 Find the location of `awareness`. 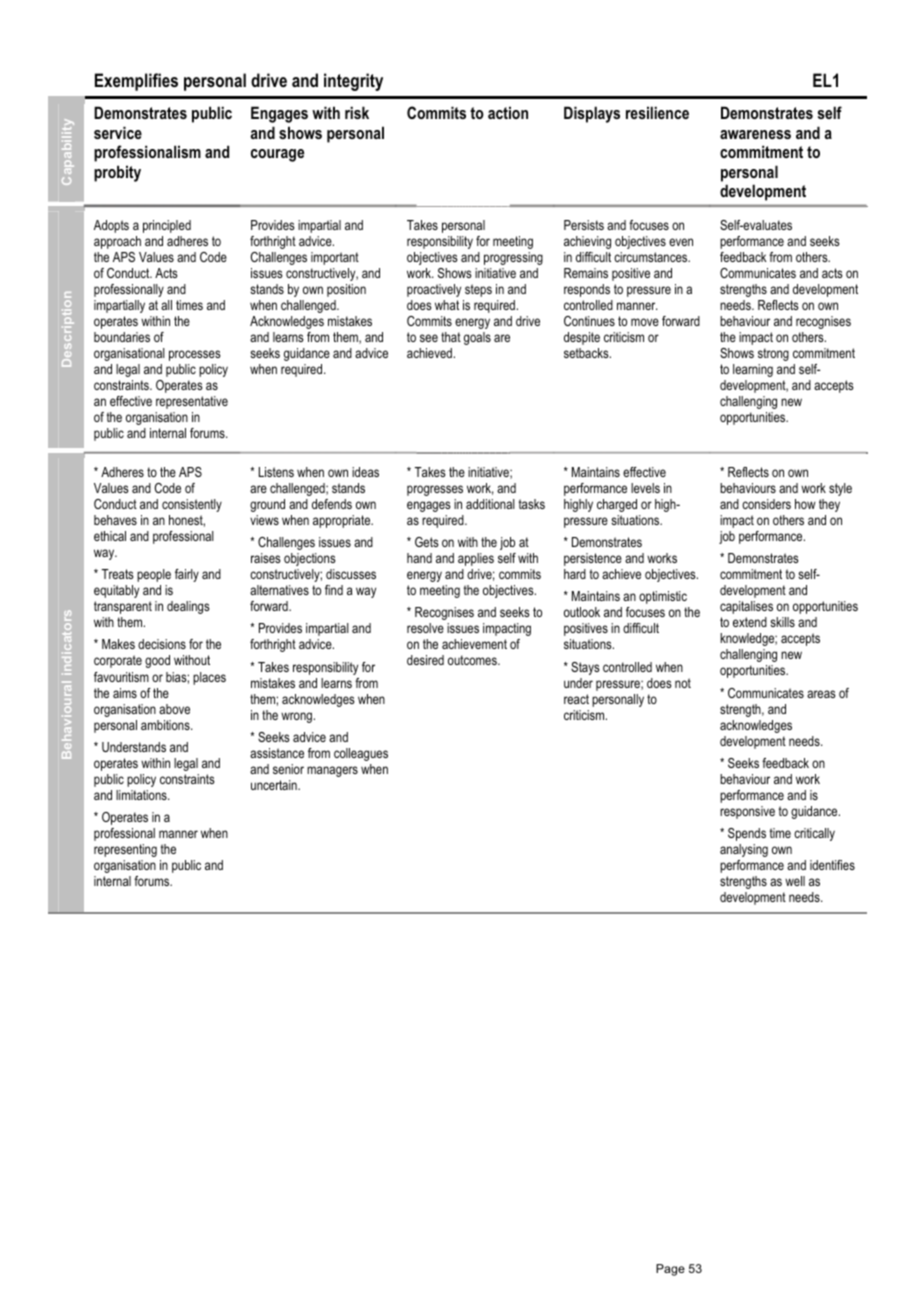

awareness is located at coordinates (755, 134).
